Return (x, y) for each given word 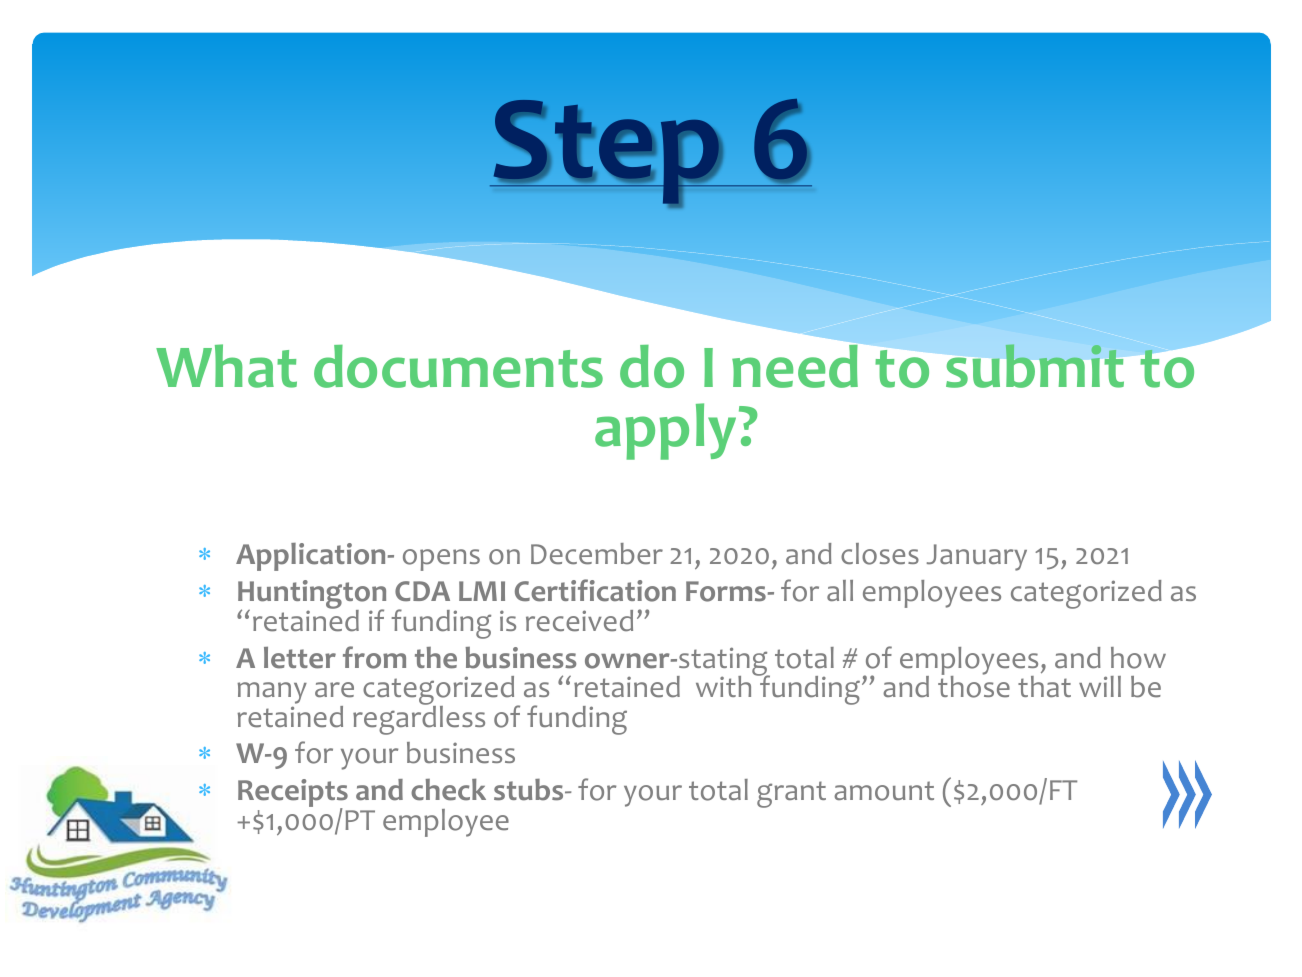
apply (665, 431)
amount (884, 791)
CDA (422, 591)
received (579, 621)
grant (791, 794)
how (1138, 658)
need (795, 366)
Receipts (293, 794)
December (597, 554)
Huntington (312, 596)
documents (458, 366)
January (977, 557)
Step (607, 152)
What (226, 366)
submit (1035, 366)
